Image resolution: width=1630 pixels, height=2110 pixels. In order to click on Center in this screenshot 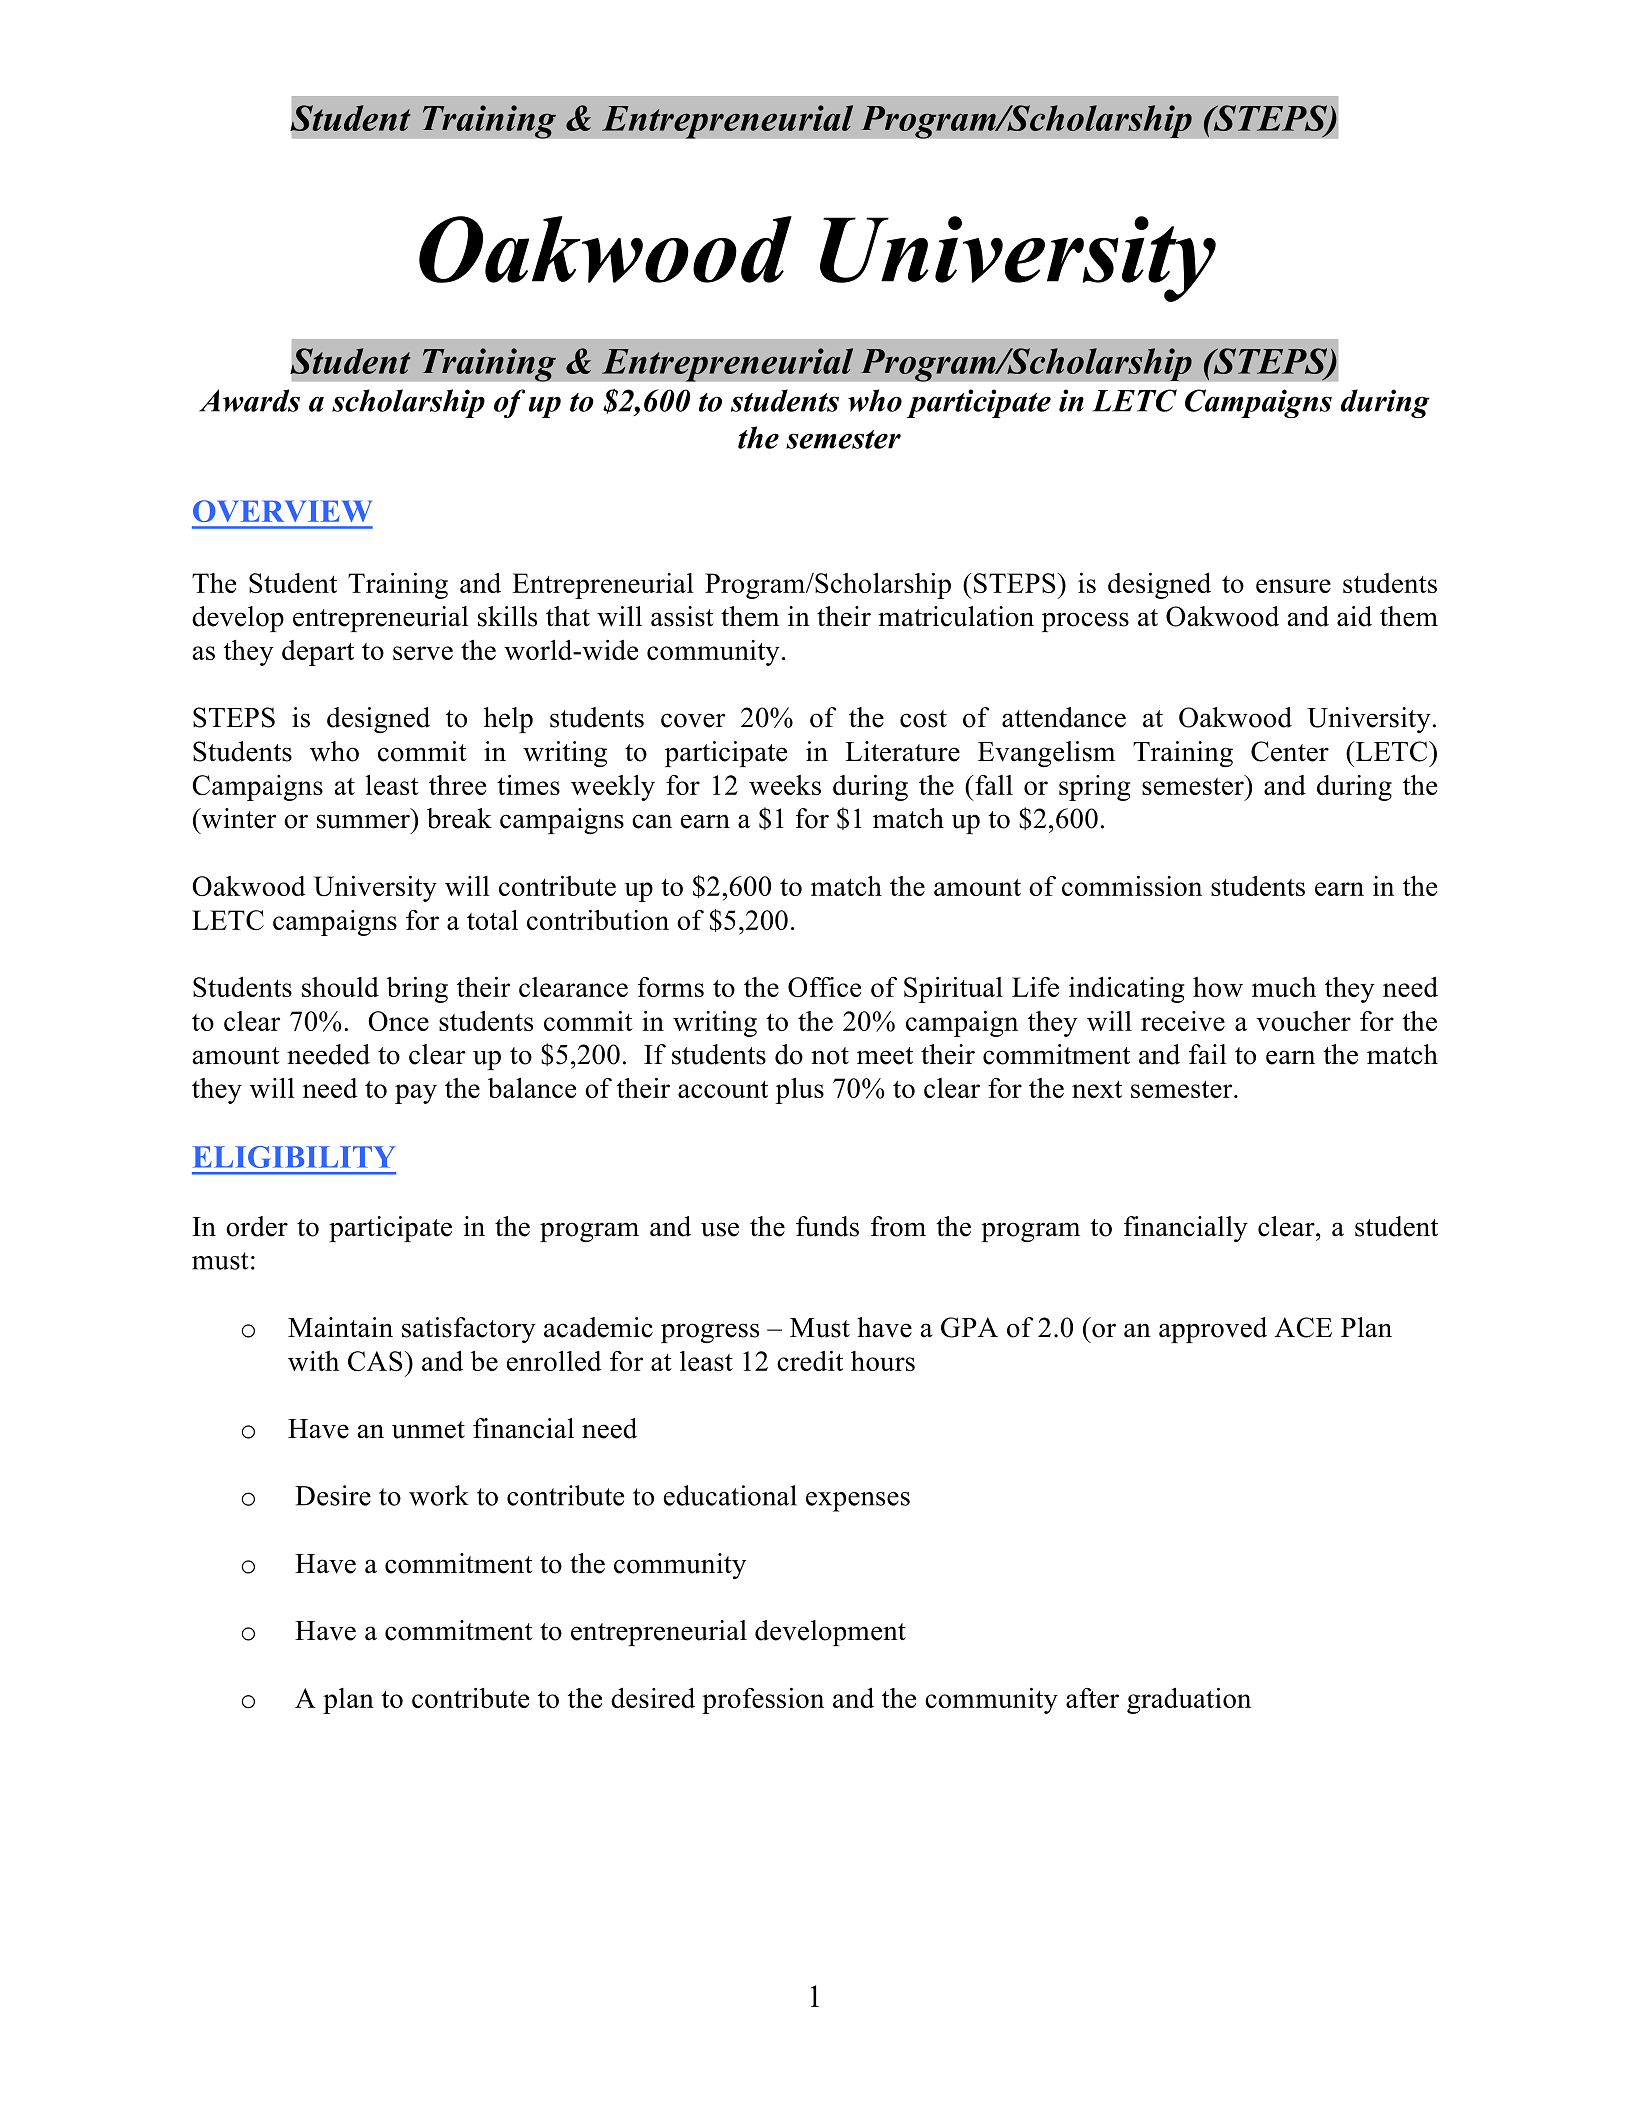, I will do `click(1290, 751)`.
